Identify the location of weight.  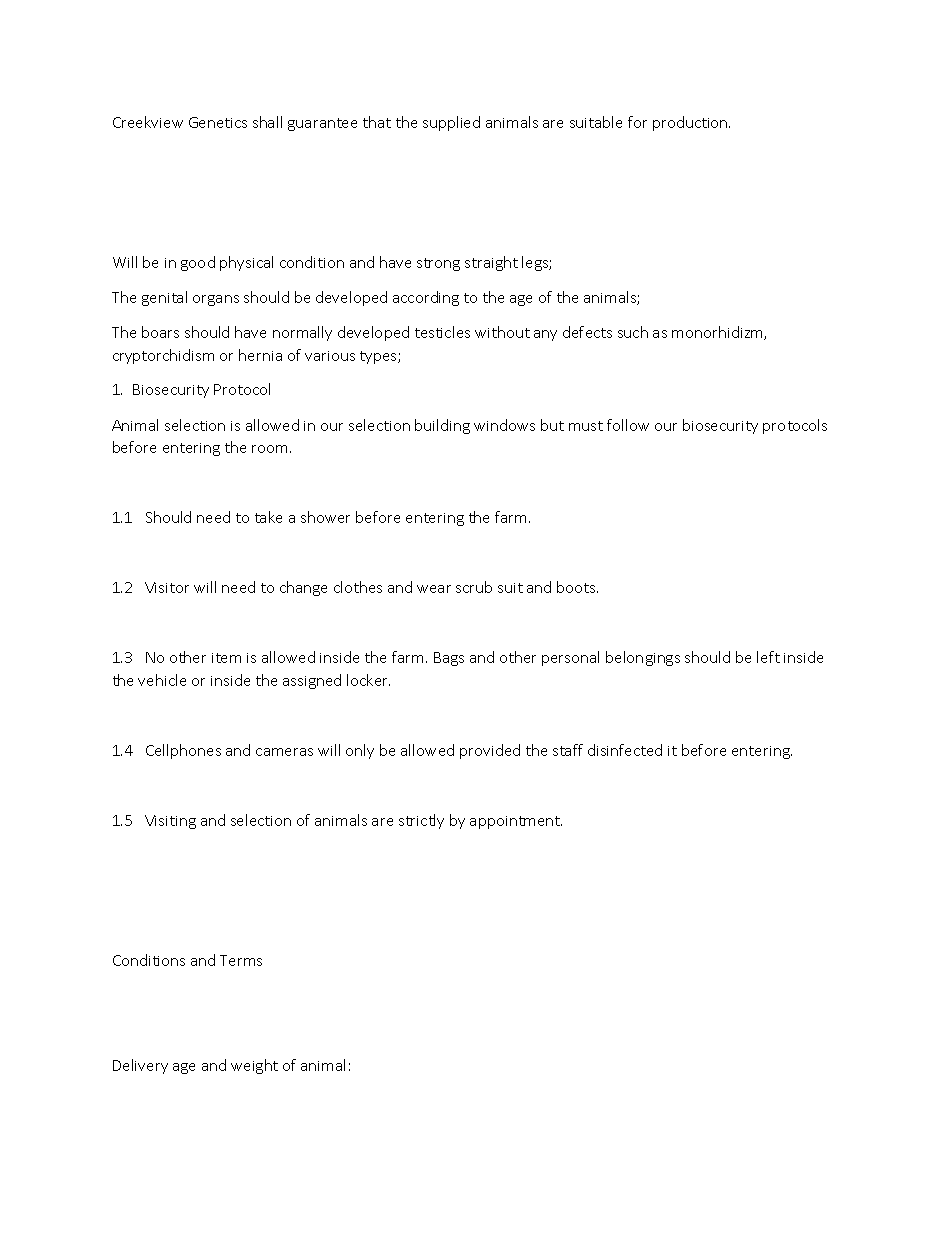
(254, 1066).
